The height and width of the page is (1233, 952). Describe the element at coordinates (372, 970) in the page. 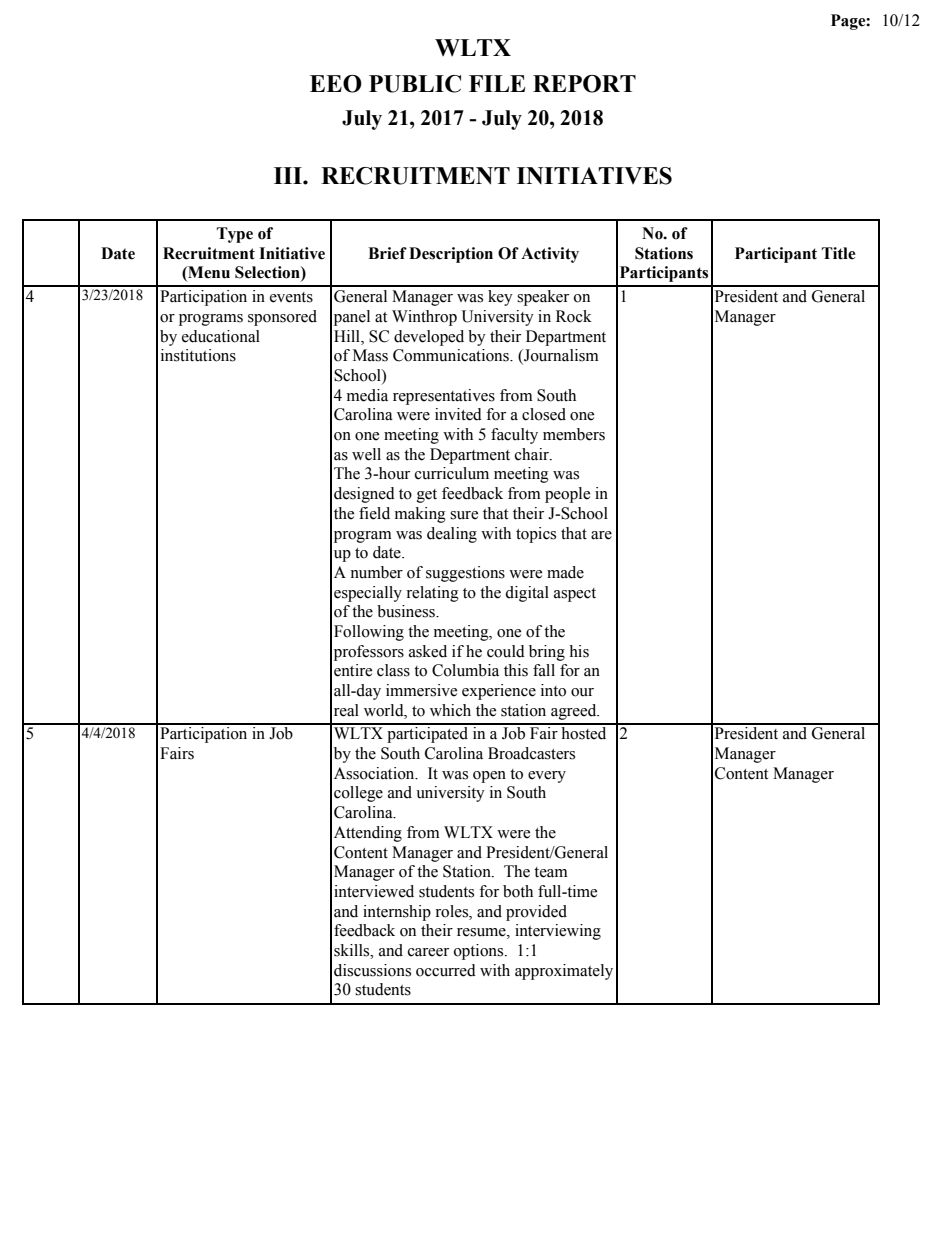

I see `discussions` at that location.
